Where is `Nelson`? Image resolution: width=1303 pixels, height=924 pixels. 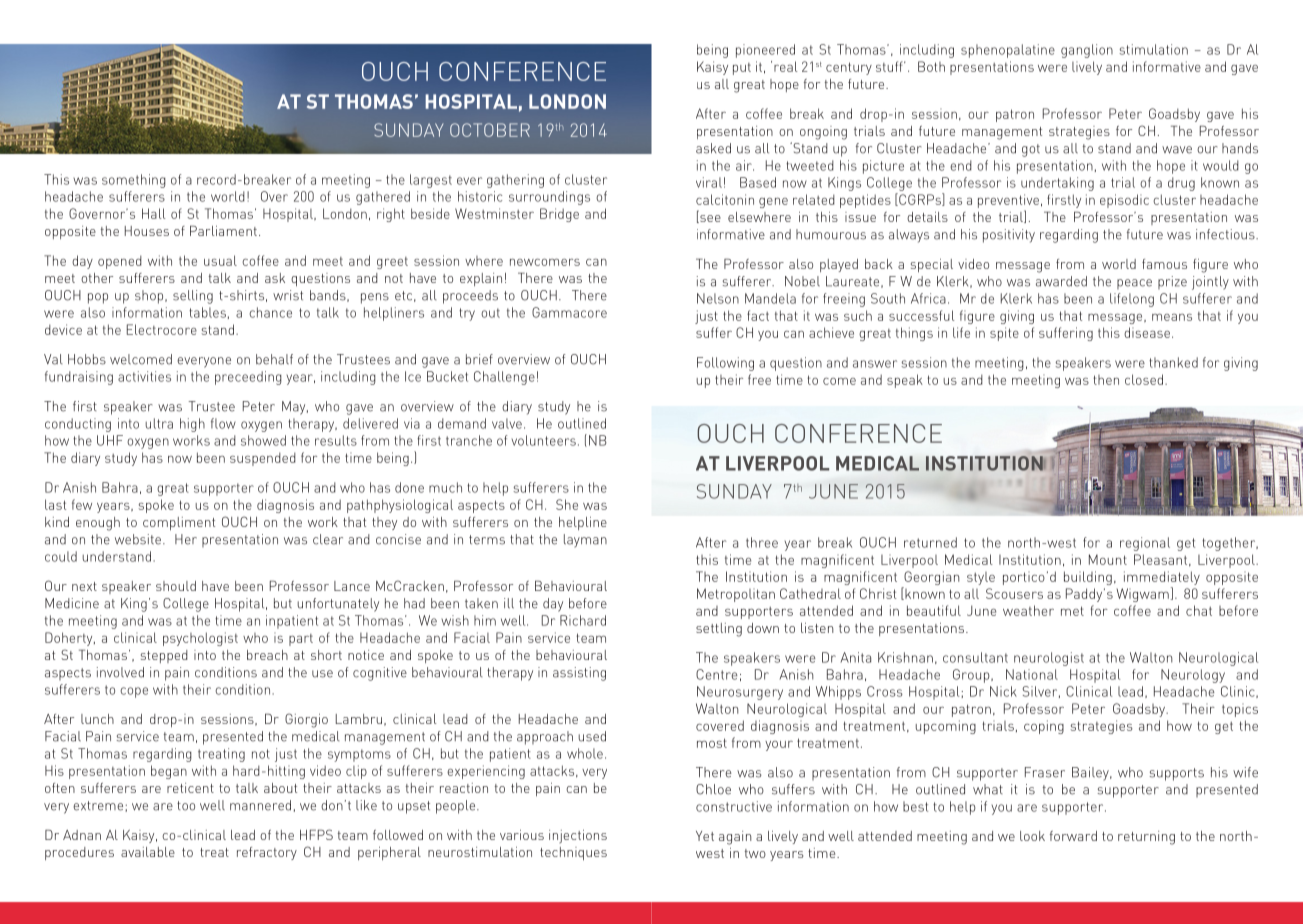
Nelson is located at coordinates (718, 298).
